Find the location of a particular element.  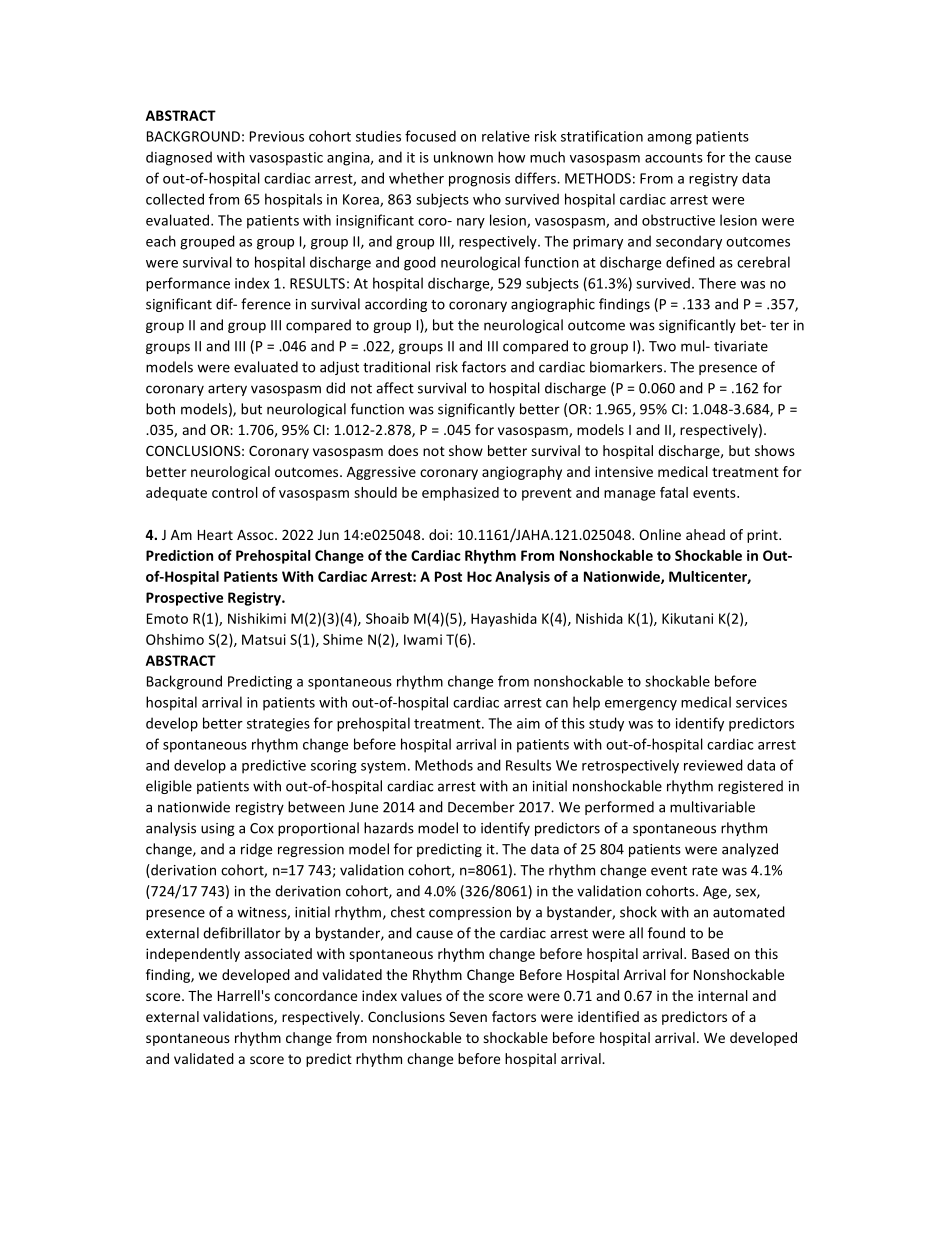

accounts is located at coordinates (674, 158).
